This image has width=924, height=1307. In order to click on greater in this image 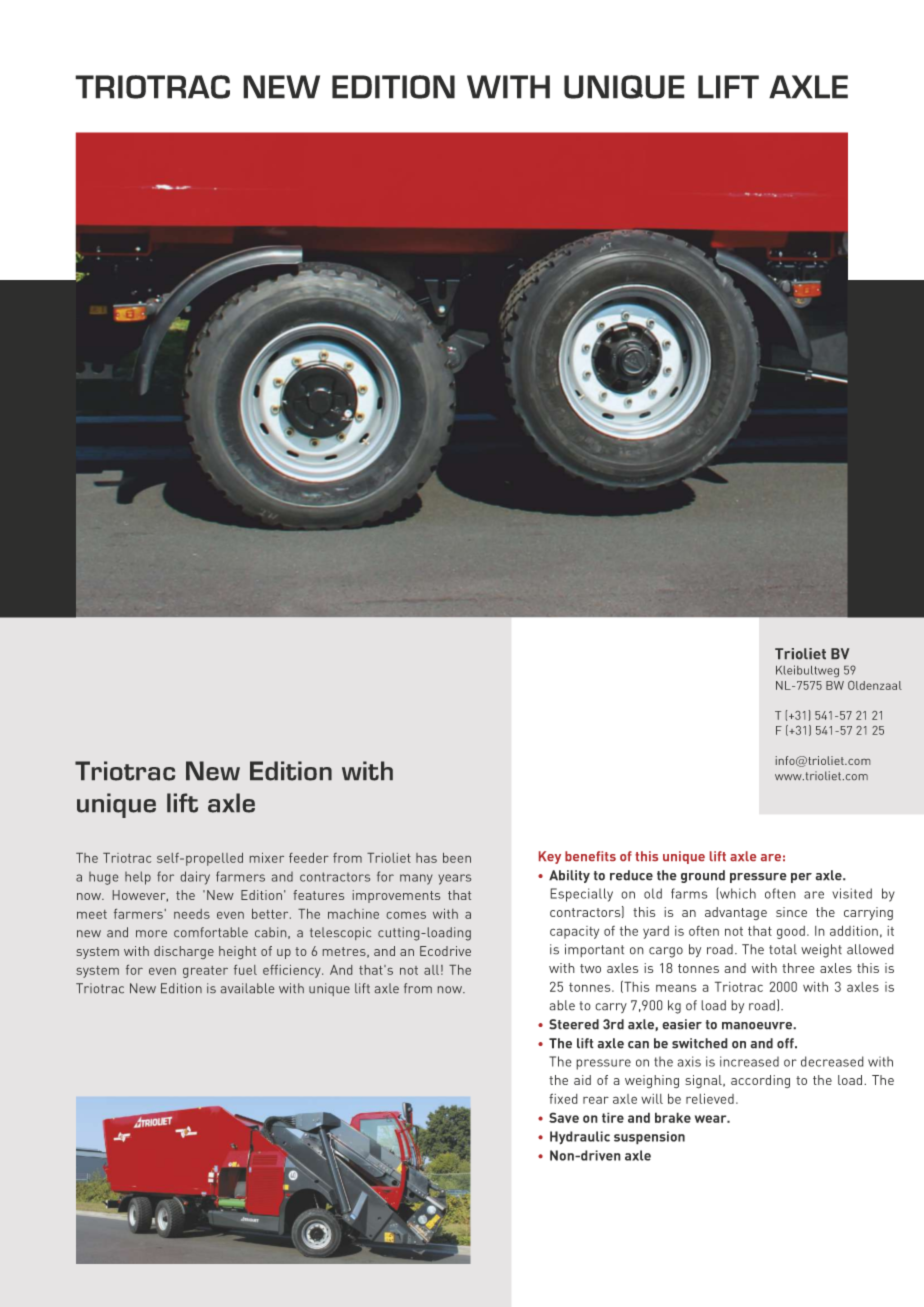, I will do `click(205, 972)`.
